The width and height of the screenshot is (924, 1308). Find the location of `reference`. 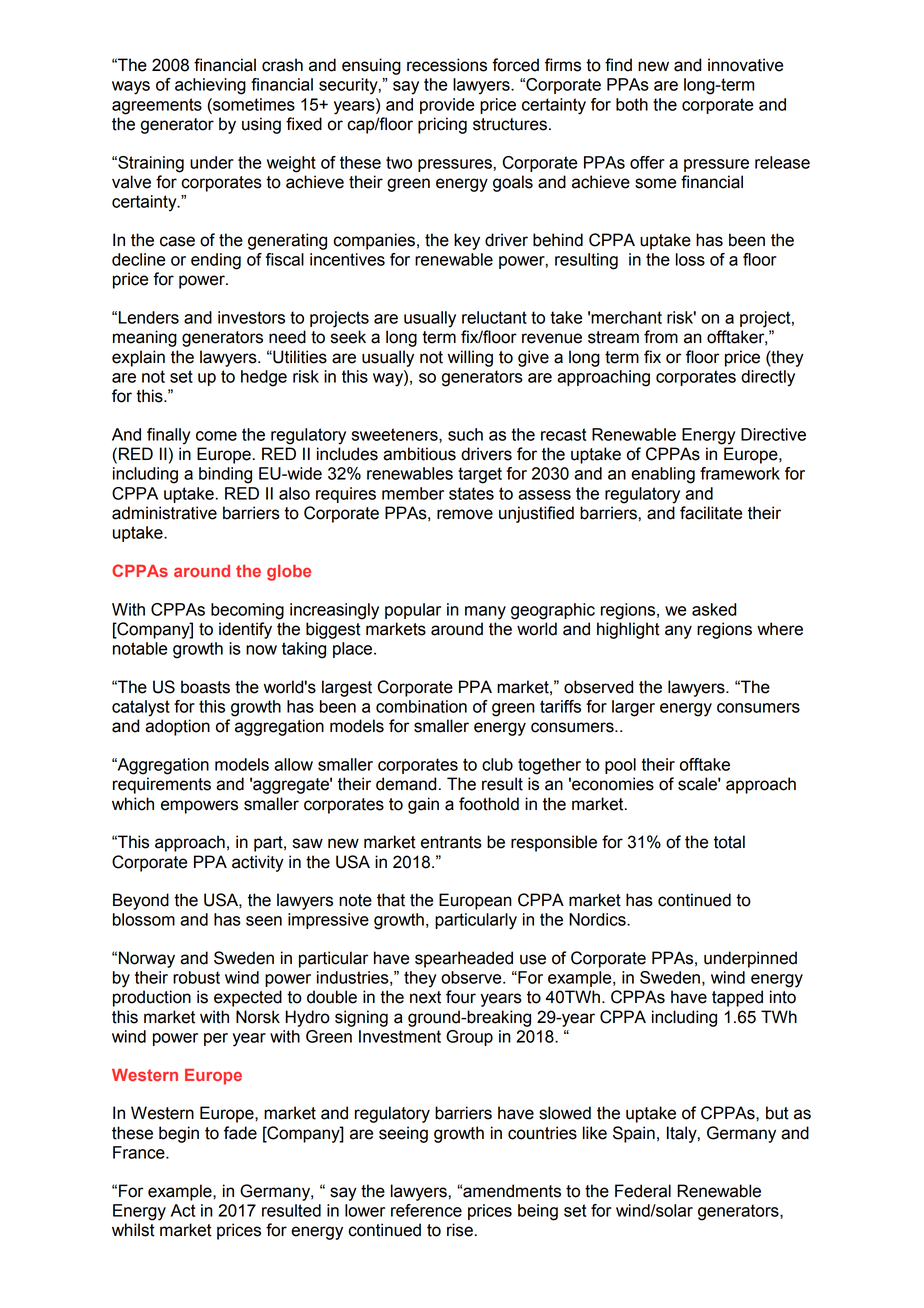

reference is located at coordinates (426, 1210).
